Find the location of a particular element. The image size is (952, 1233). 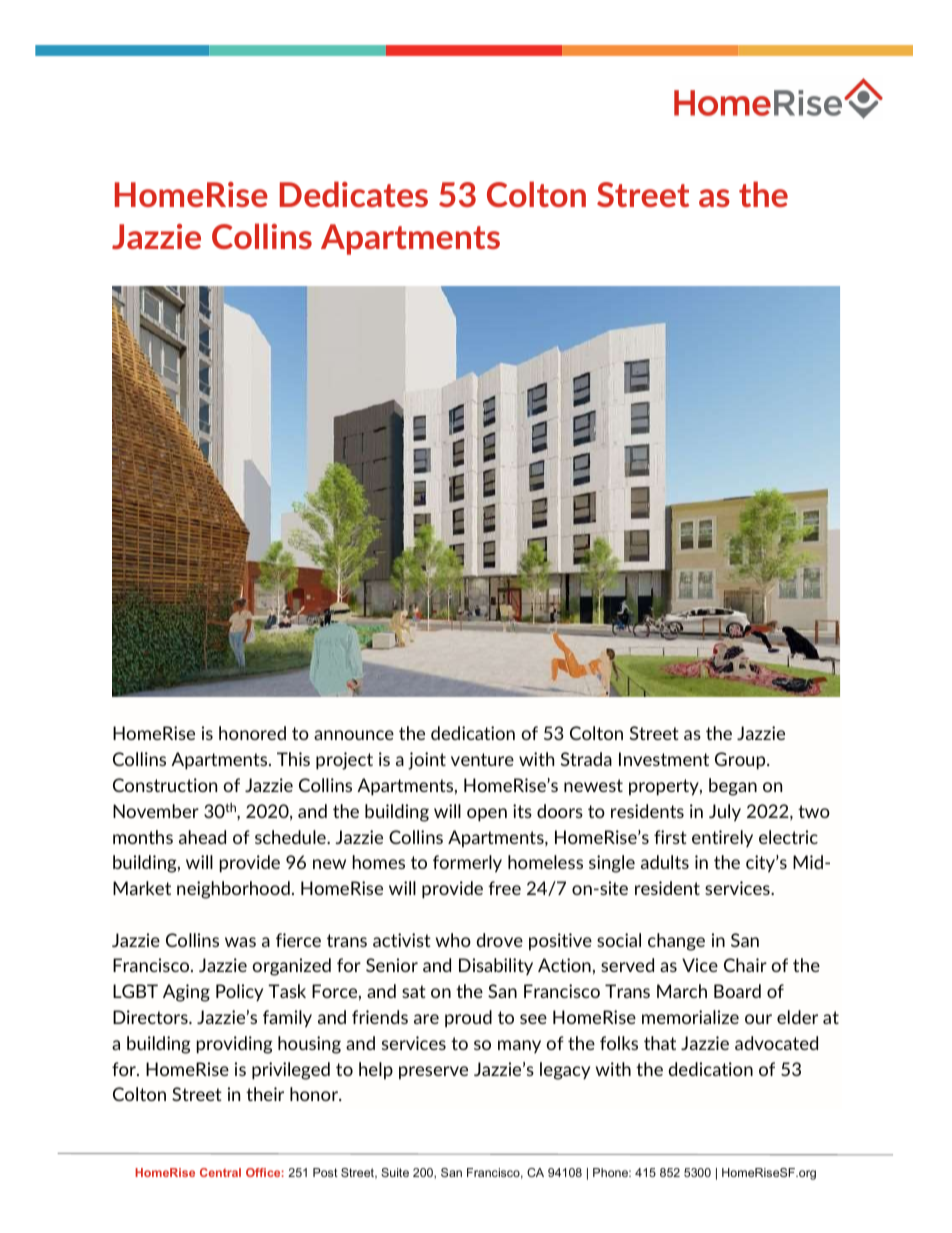

was is located at coordinates (240, 942).
